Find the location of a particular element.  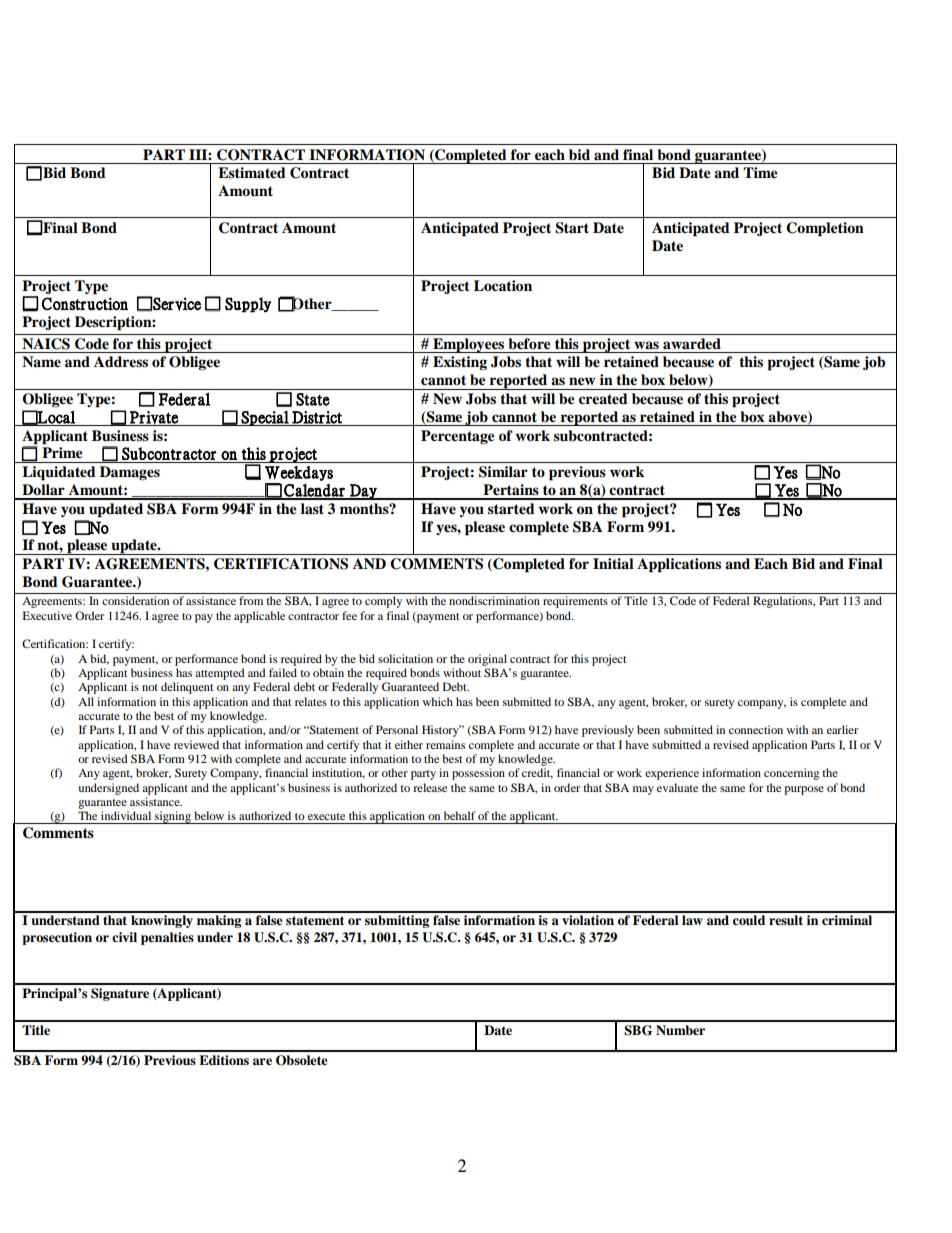

Obsolete is located at coordinates (302, 1060).
